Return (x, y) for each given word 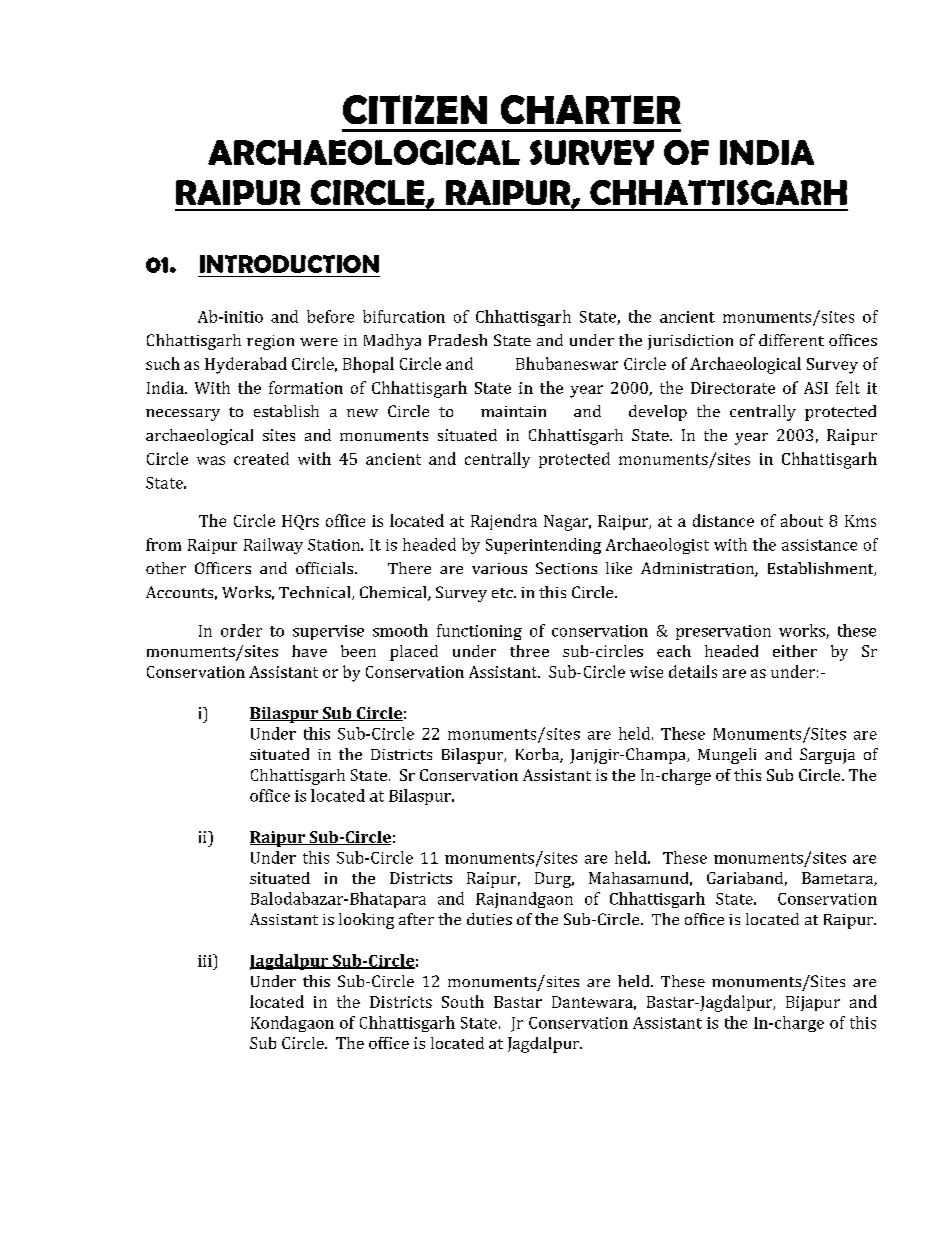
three (529, 651)
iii (206, 960)
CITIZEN (415, 109)
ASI (816, 388)
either (795, 651)
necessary (183, 415)
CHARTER (591, 109)
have (309, 651)
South (463, 1001)
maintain (513, 411)
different (791, 340)
